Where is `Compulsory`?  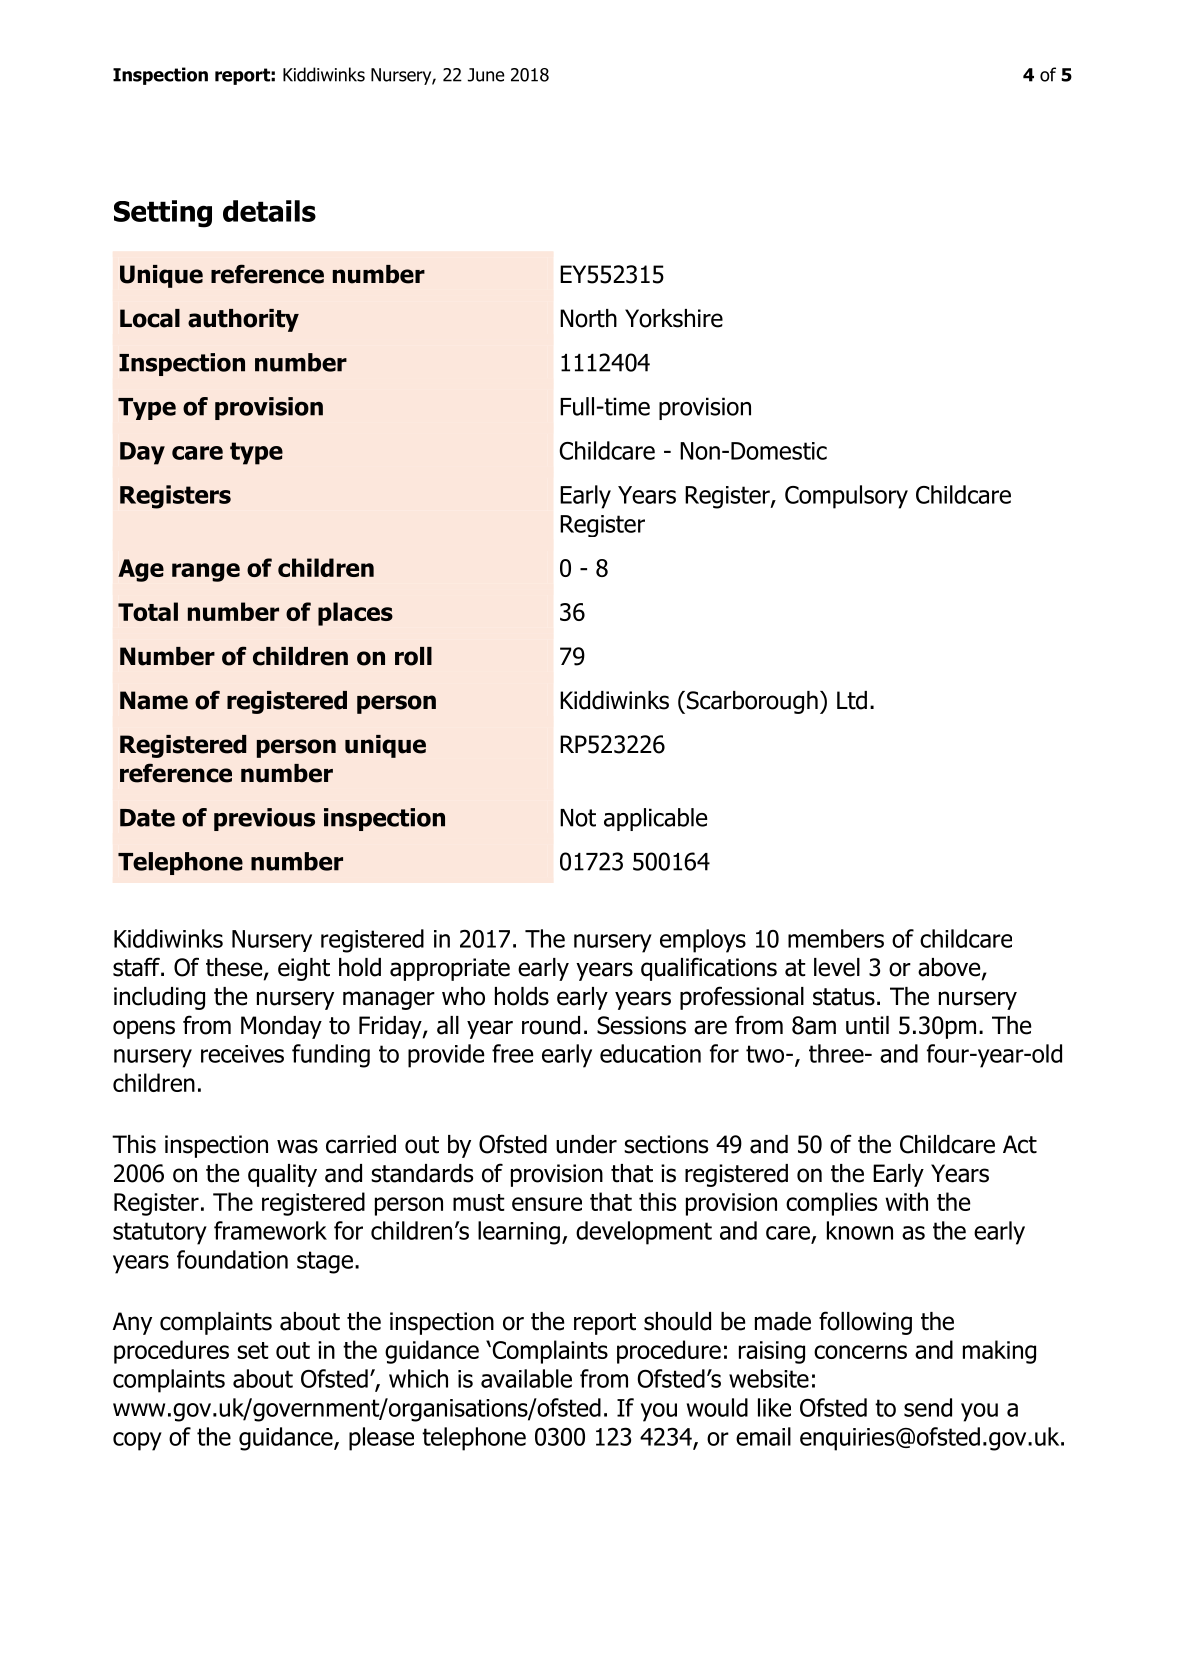 Compulsory is located at coordinates (846, 497).
